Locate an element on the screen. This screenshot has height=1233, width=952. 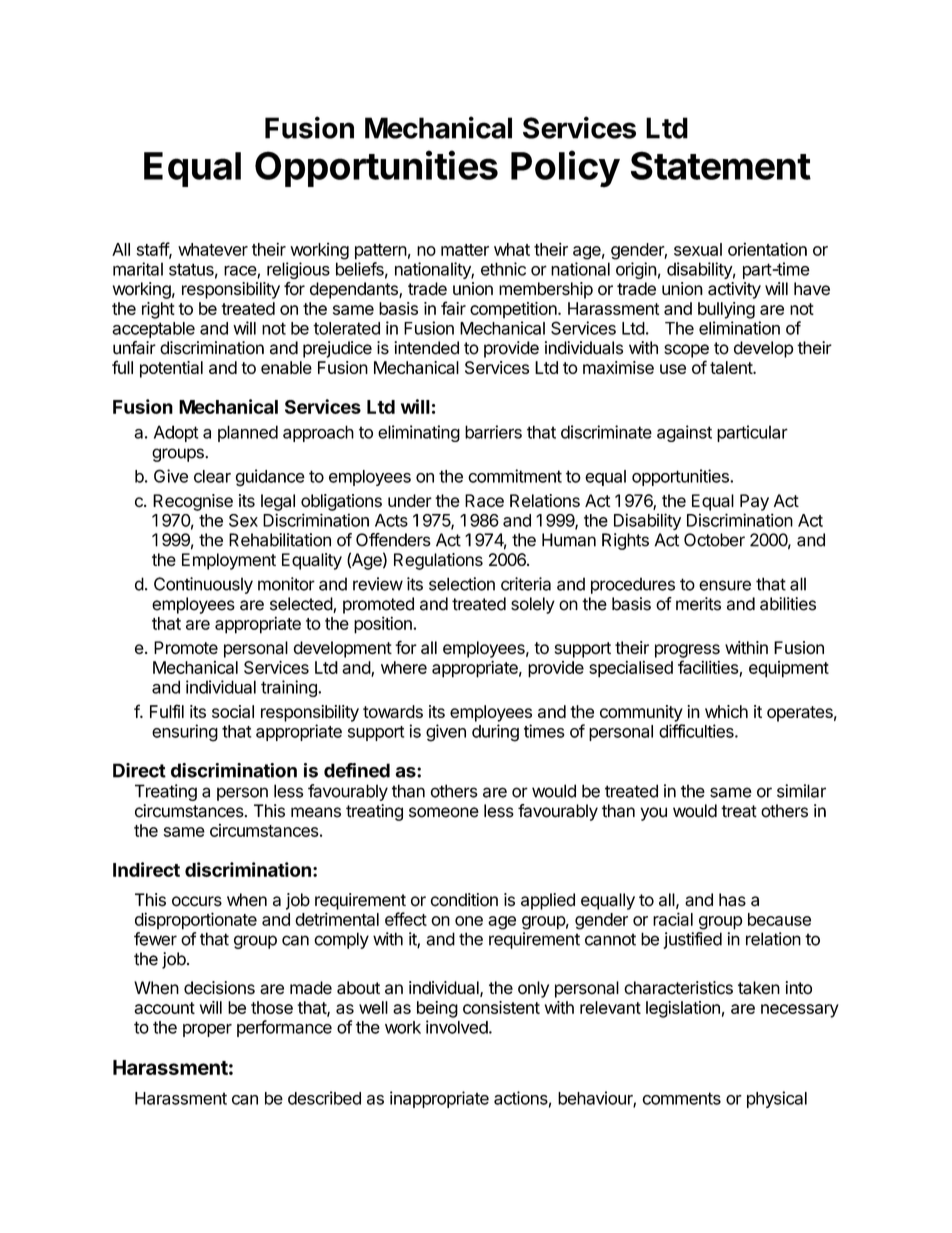
October is located at coordinates (714, 540).
